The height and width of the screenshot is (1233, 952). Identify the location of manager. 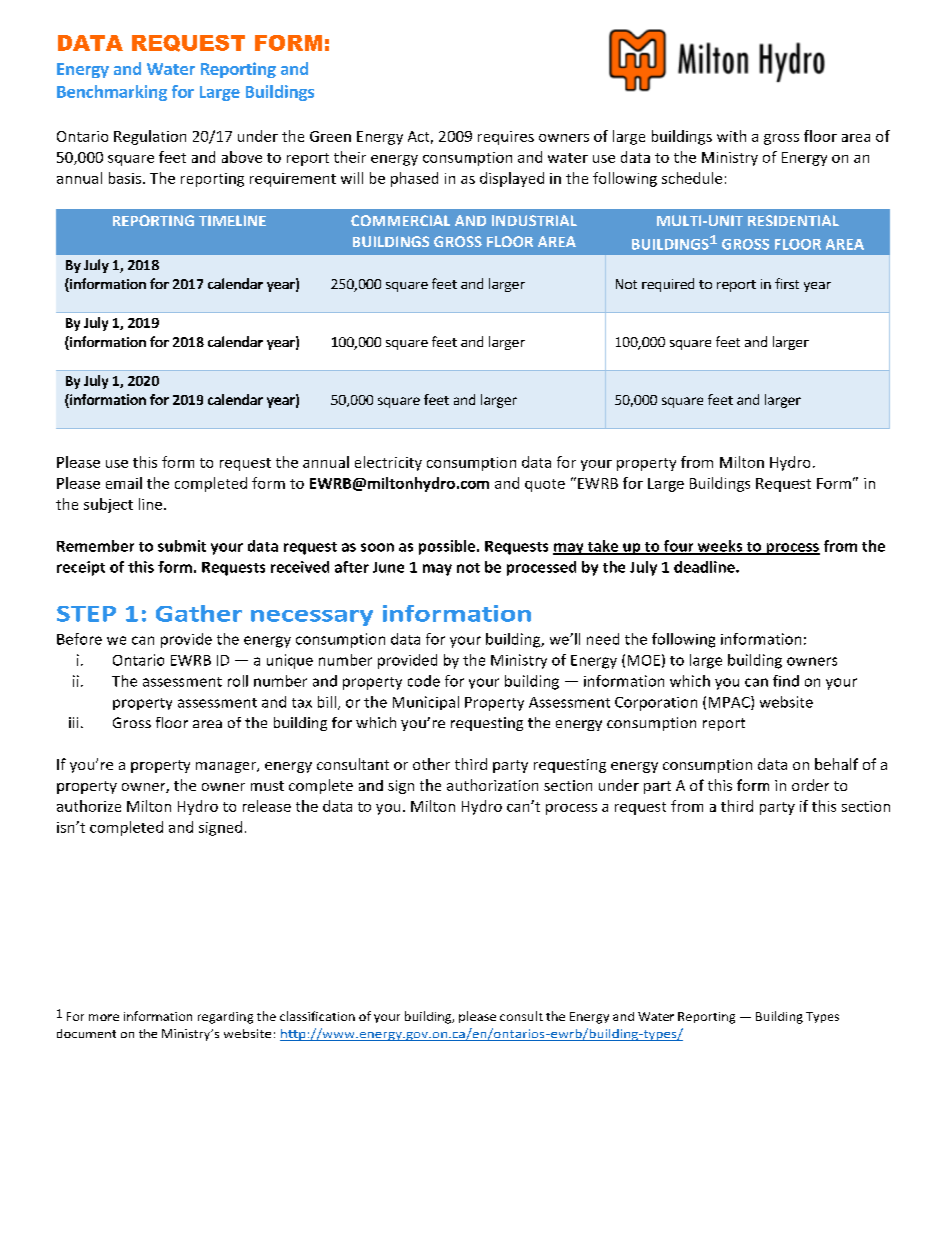
(227, 767).
